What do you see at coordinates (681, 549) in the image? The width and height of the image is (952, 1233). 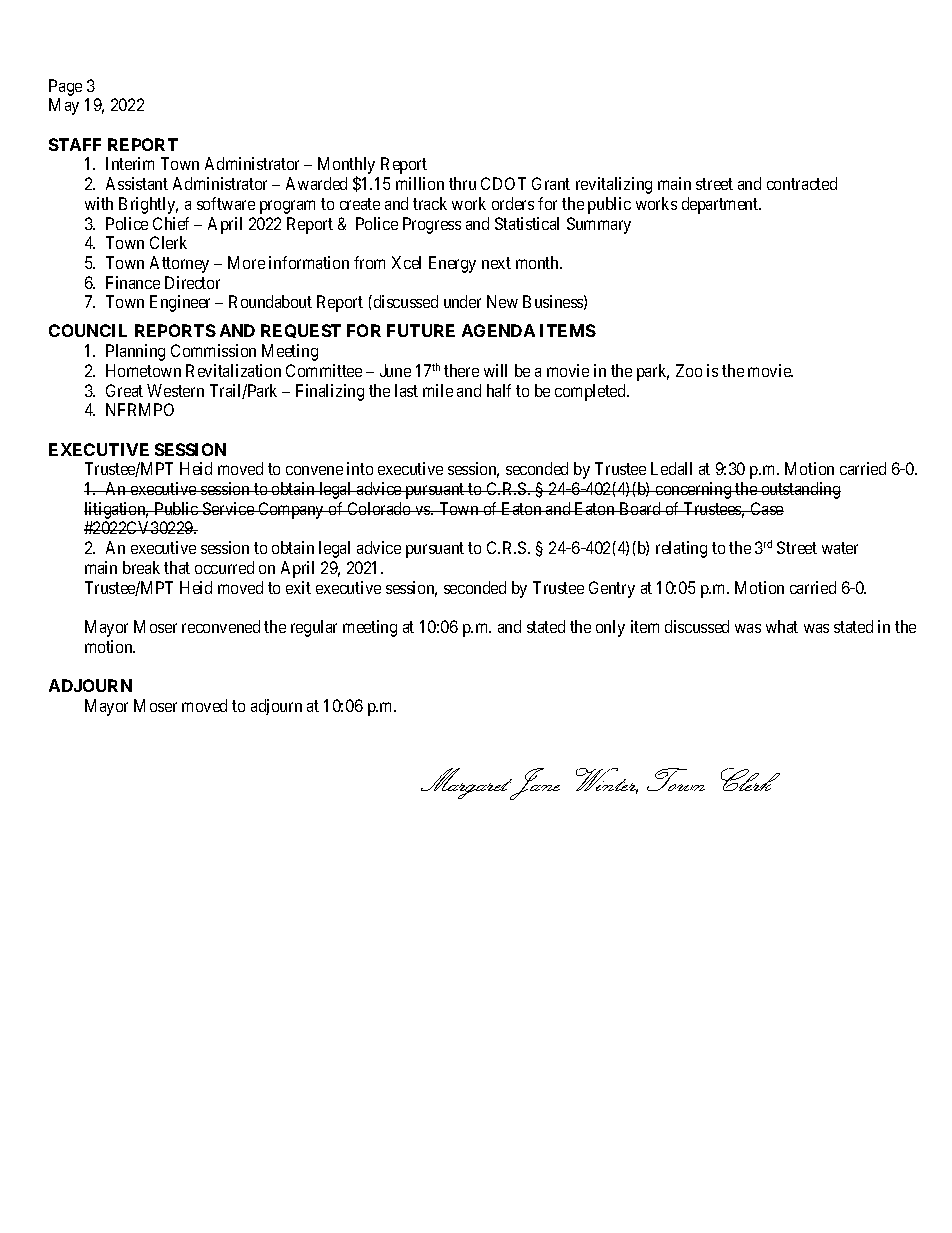 I see `relating` at bounding box center [681, 549].
